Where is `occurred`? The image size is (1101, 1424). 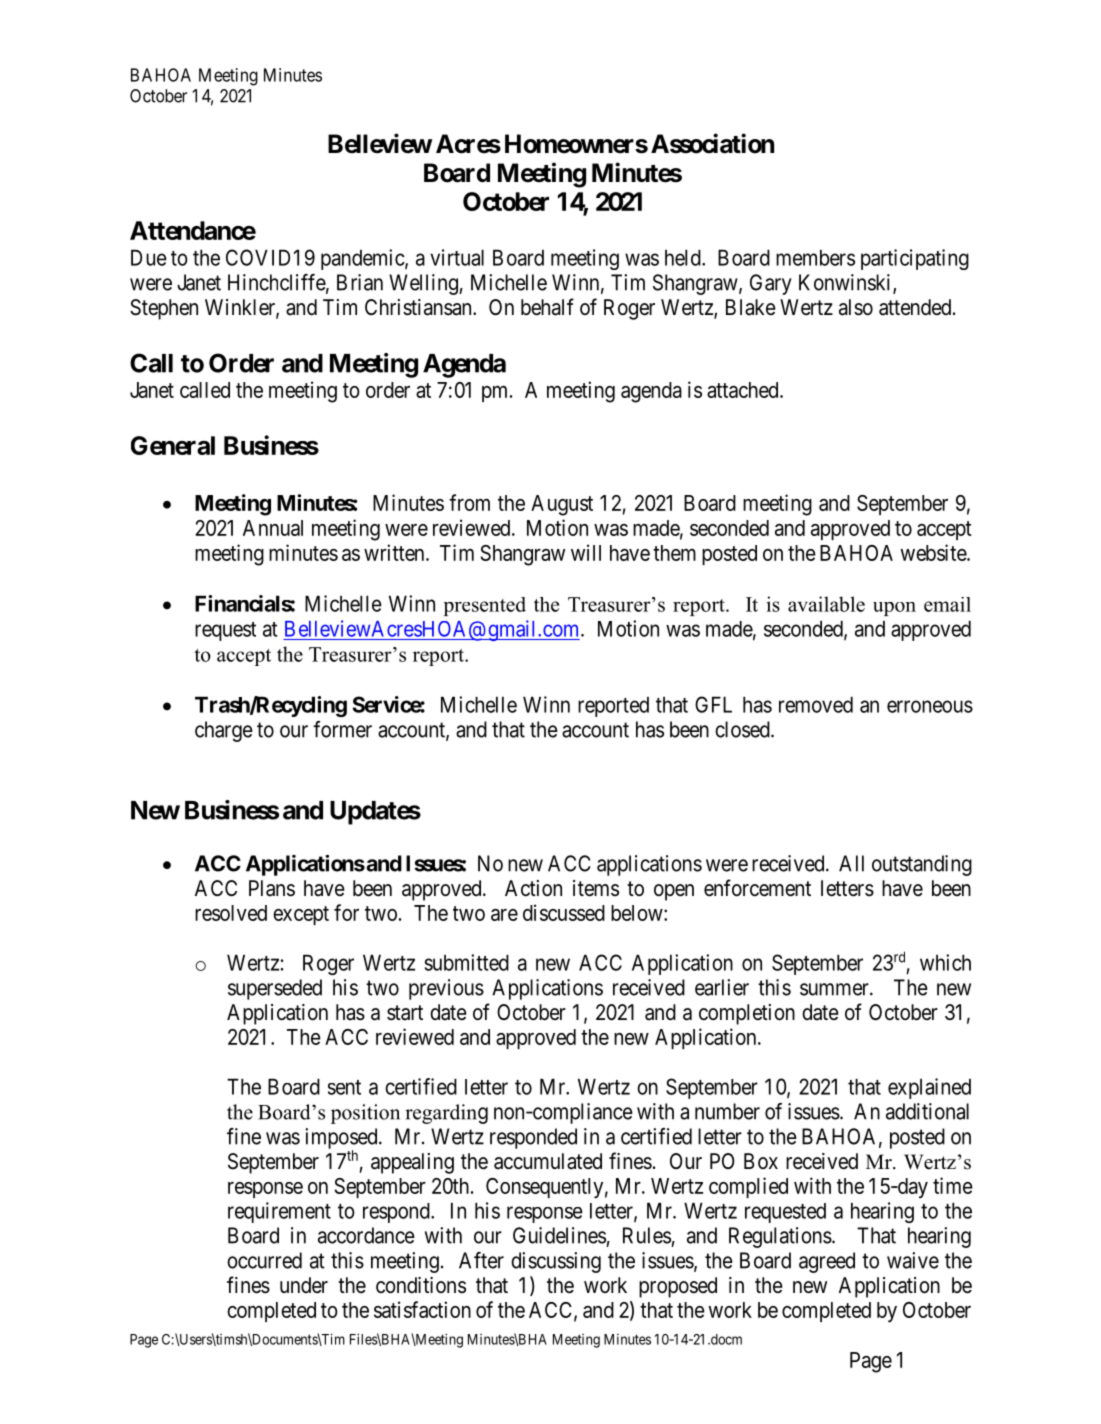 occurred is located at coordinates (264, 1260).
